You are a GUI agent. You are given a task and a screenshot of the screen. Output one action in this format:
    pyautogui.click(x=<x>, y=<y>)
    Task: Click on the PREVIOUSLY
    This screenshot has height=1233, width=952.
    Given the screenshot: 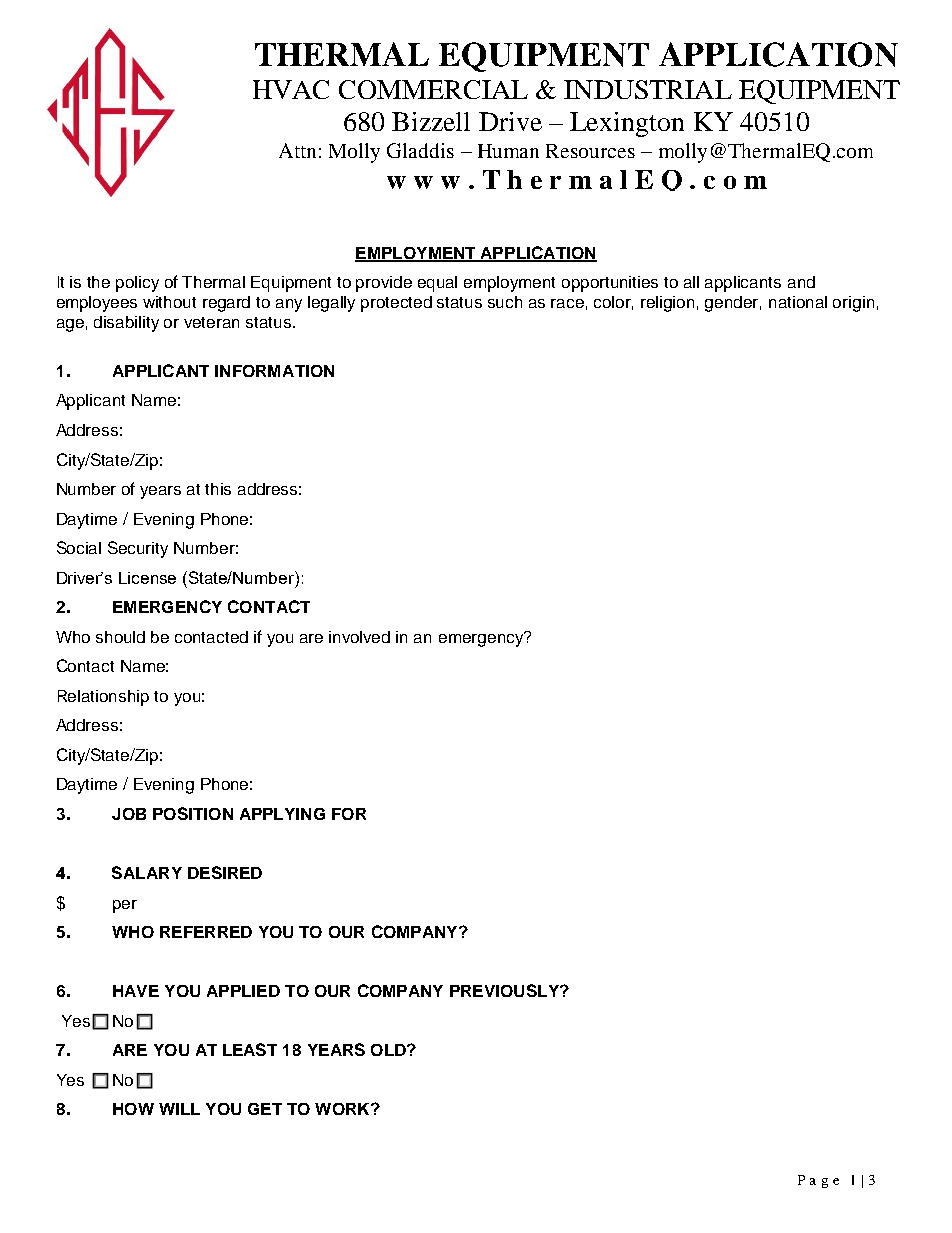 What is the action you would take?
    pyautogui.click(x=505, y=990)
